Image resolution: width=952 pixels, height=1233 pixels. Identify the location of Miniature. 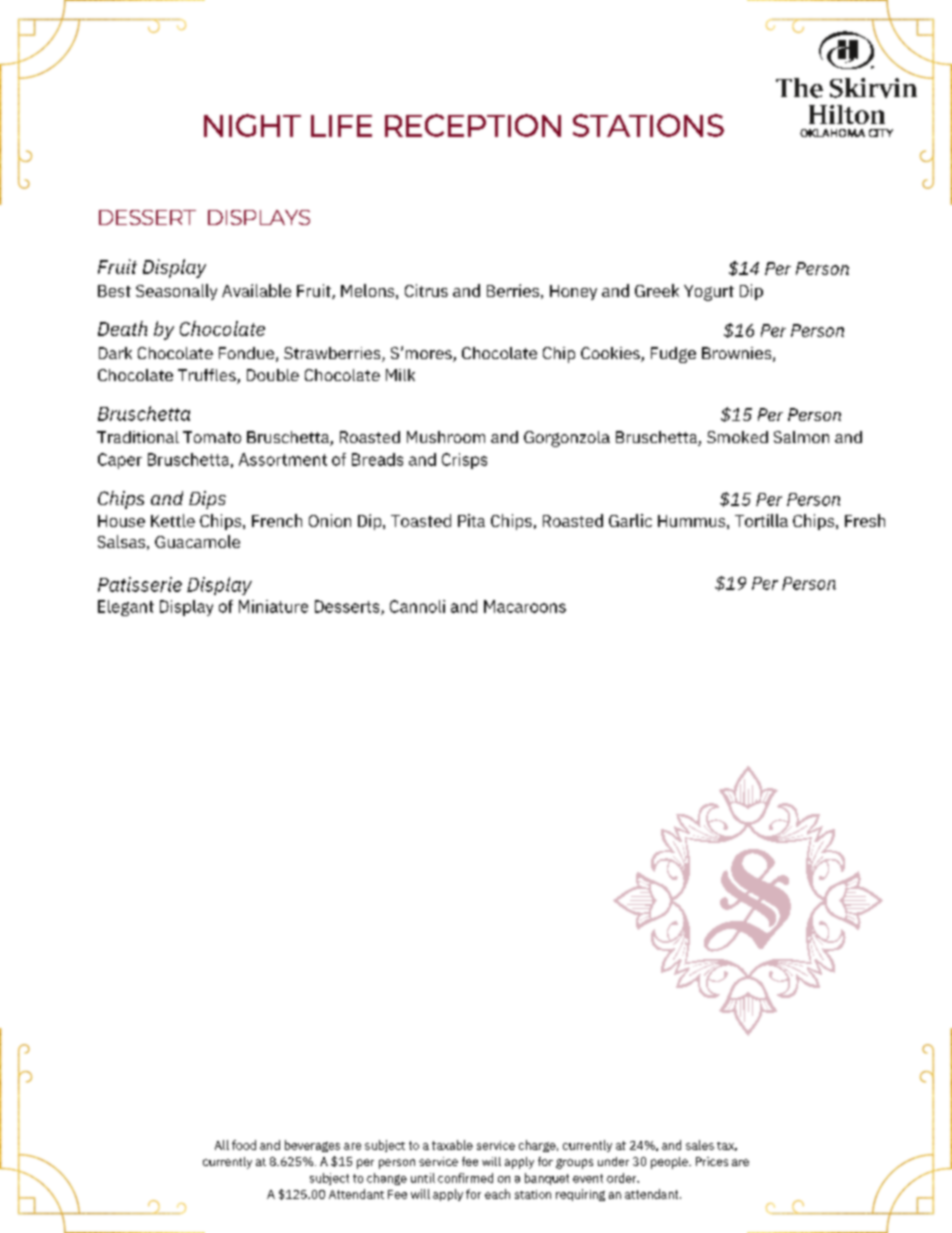
(273, 606).
